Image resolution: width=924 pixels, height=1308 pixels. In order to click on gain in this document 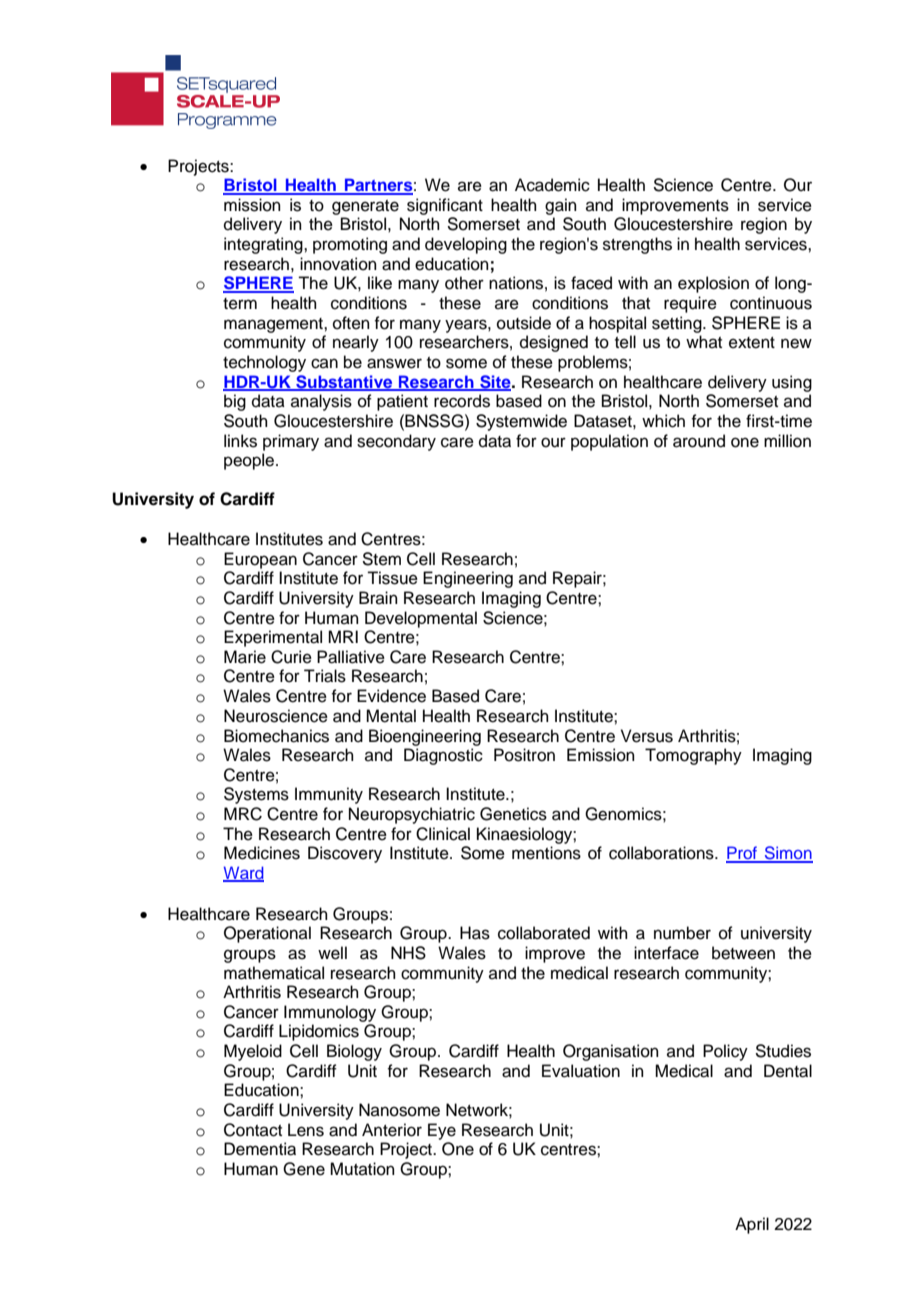, I will do `click(561, 206)`.
